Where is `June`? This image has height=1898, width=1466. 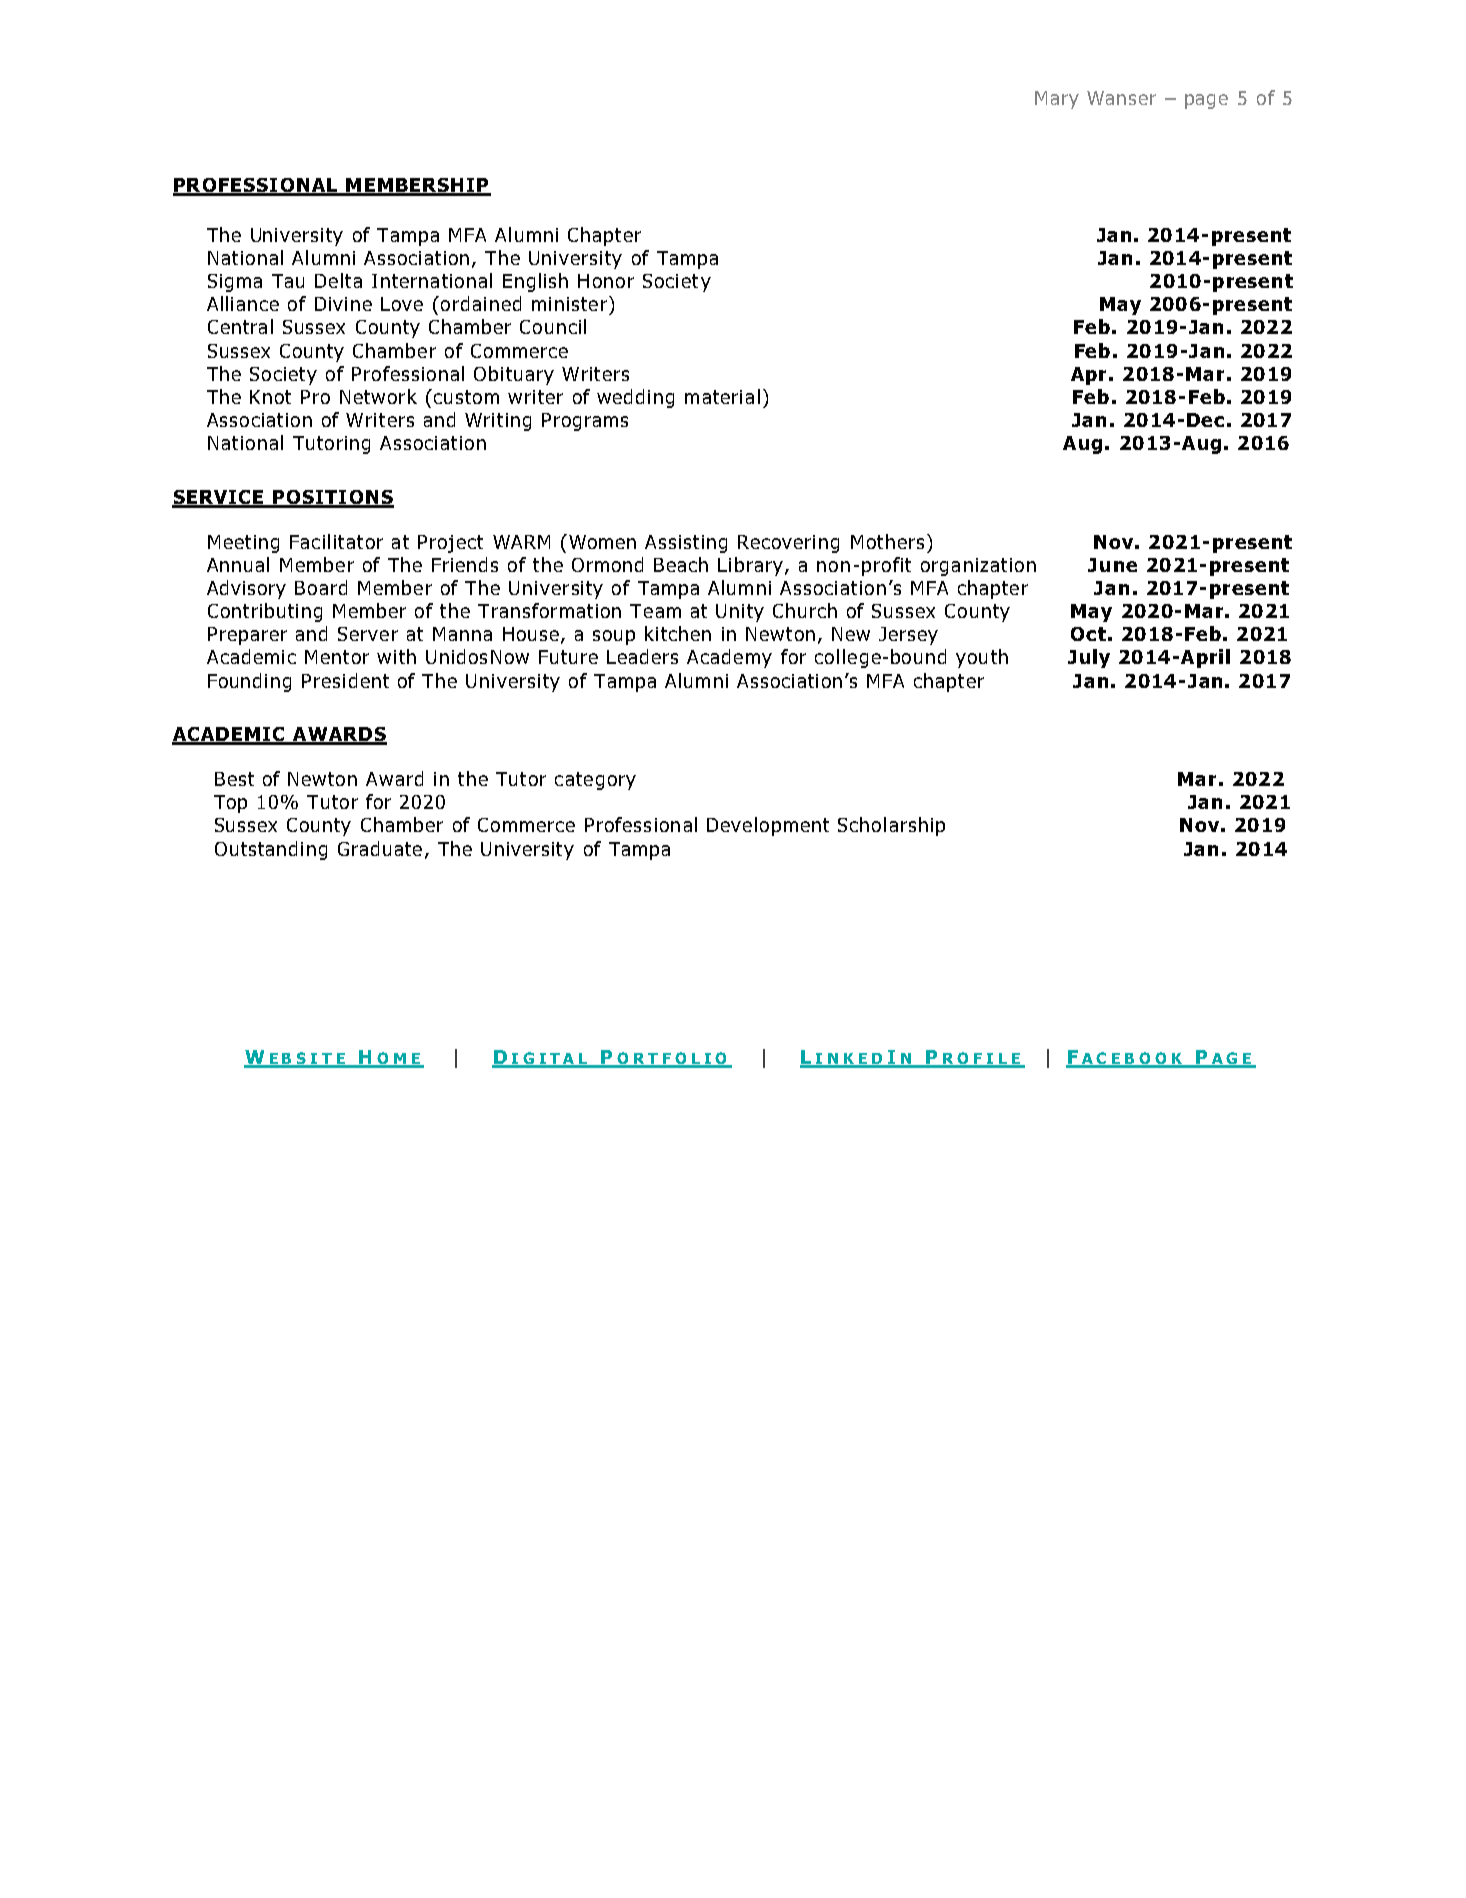 June is located at coordinates (1112, 565).
